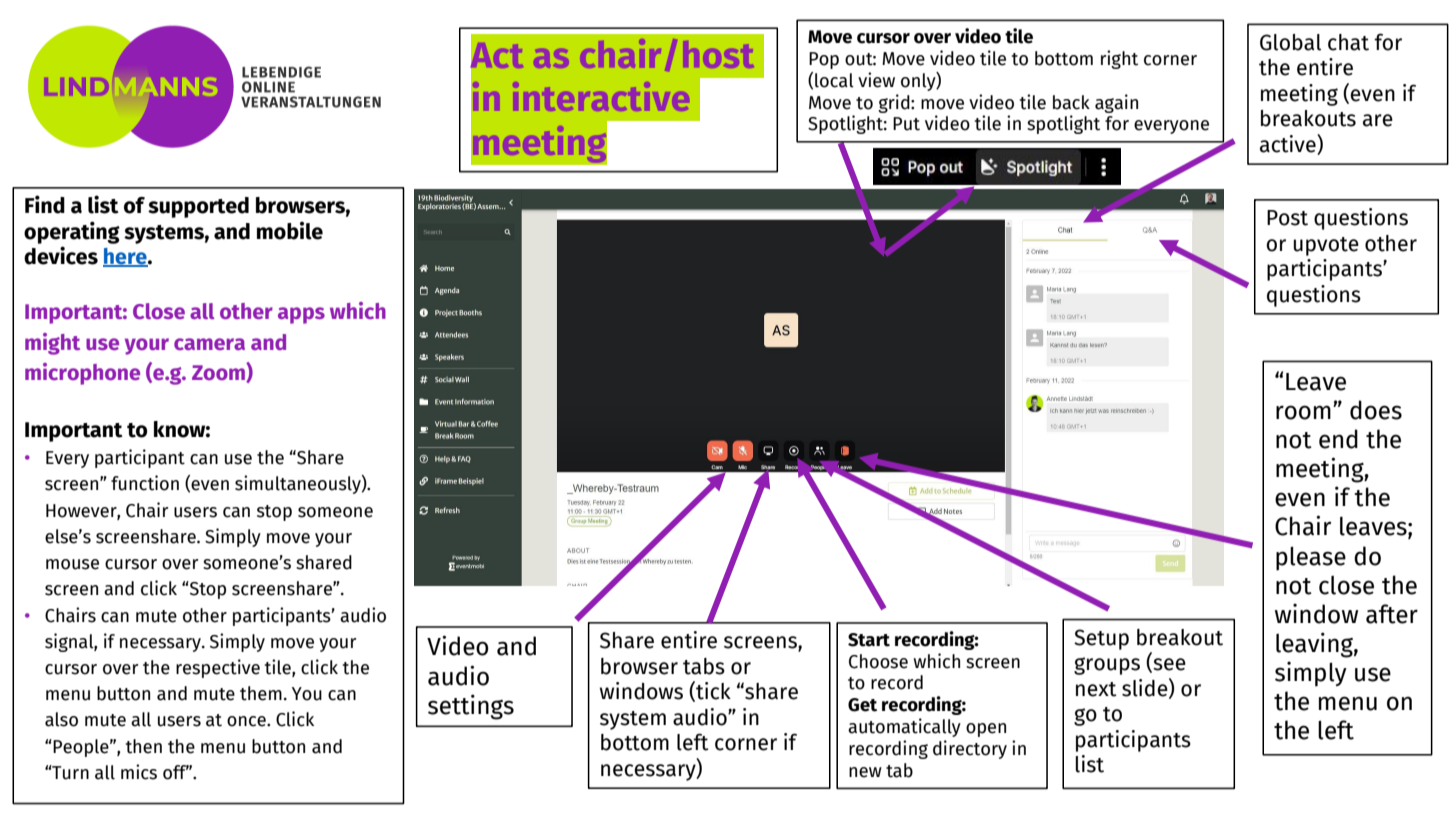 The height and width of the screenshot is (819, 1456). What do you see at coordinates (1303, 412) in the screenshot?
I see `room` at bounding box center [1303, 412].
